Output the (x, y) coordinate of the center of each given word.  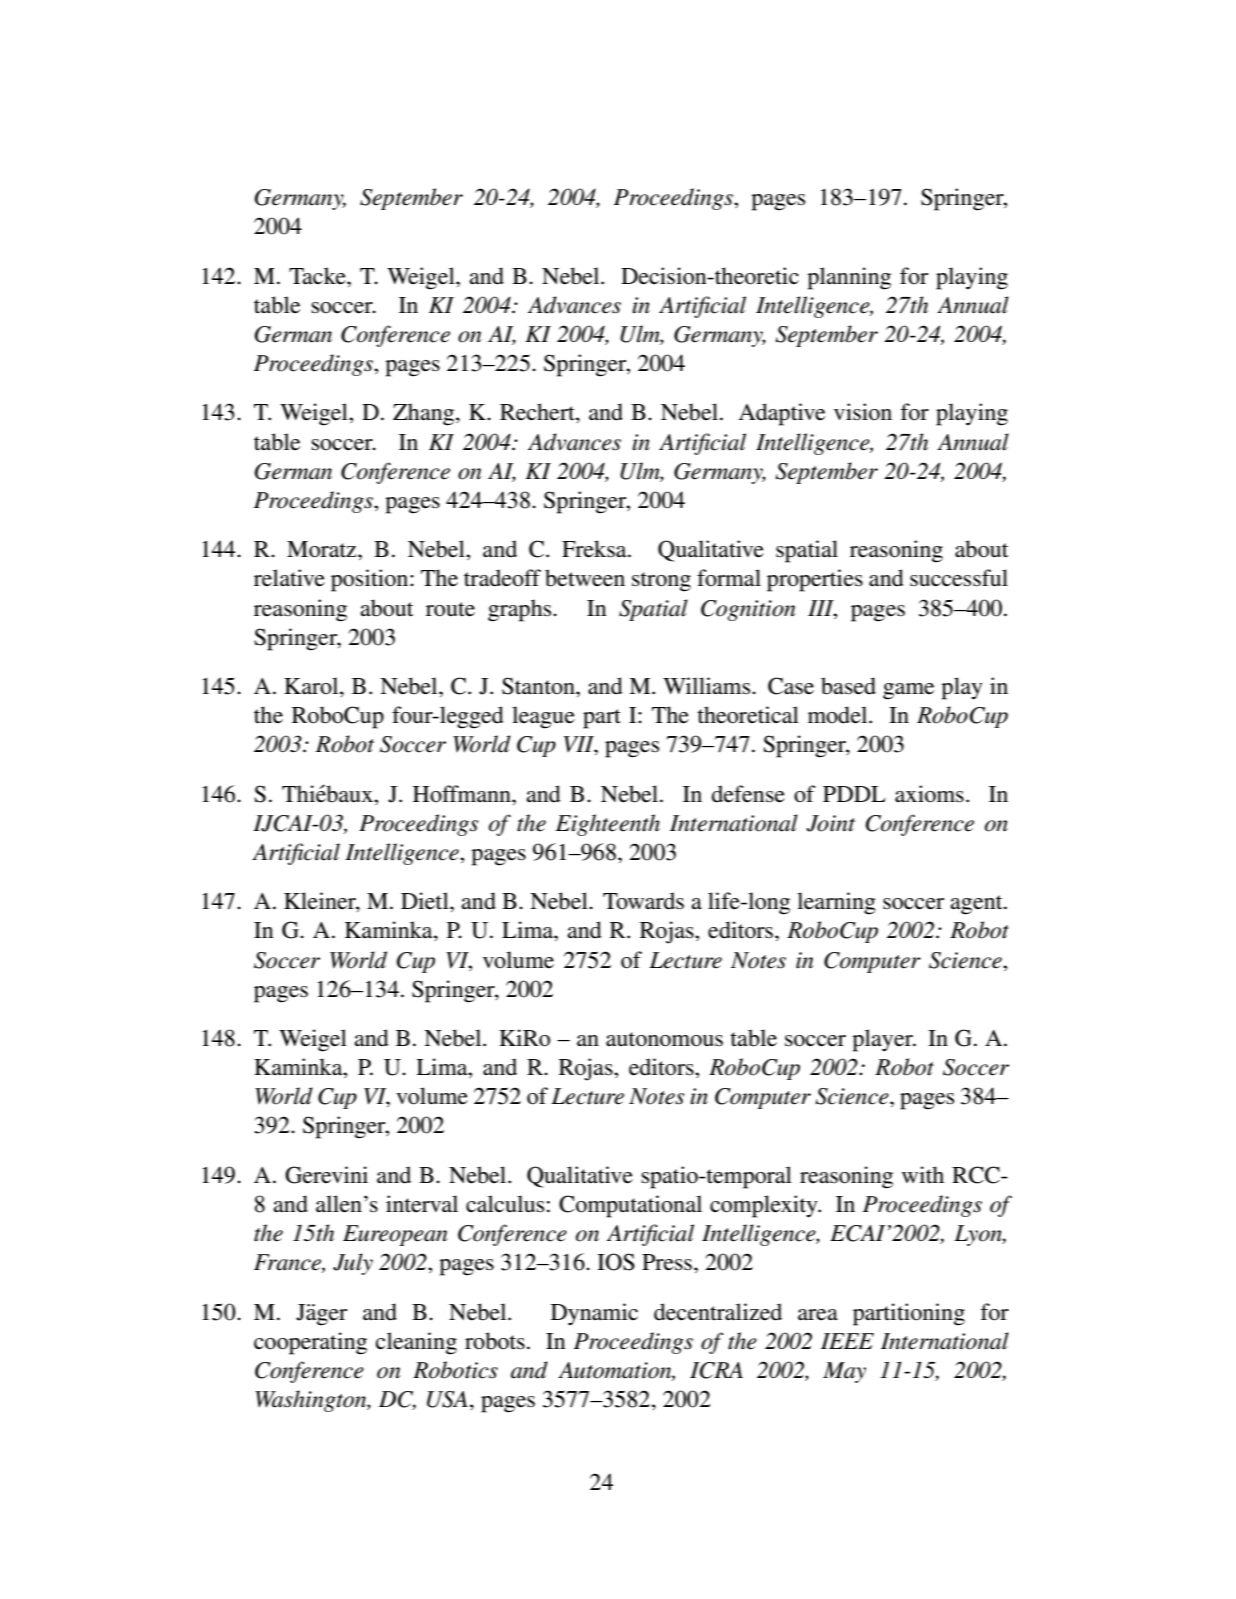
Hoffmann (463, 794)
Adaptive (782, 414)
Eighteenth (607, 825)
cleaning (416, 1343)
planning (849, 278)
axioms (929, 794)
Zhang (425, 414)
